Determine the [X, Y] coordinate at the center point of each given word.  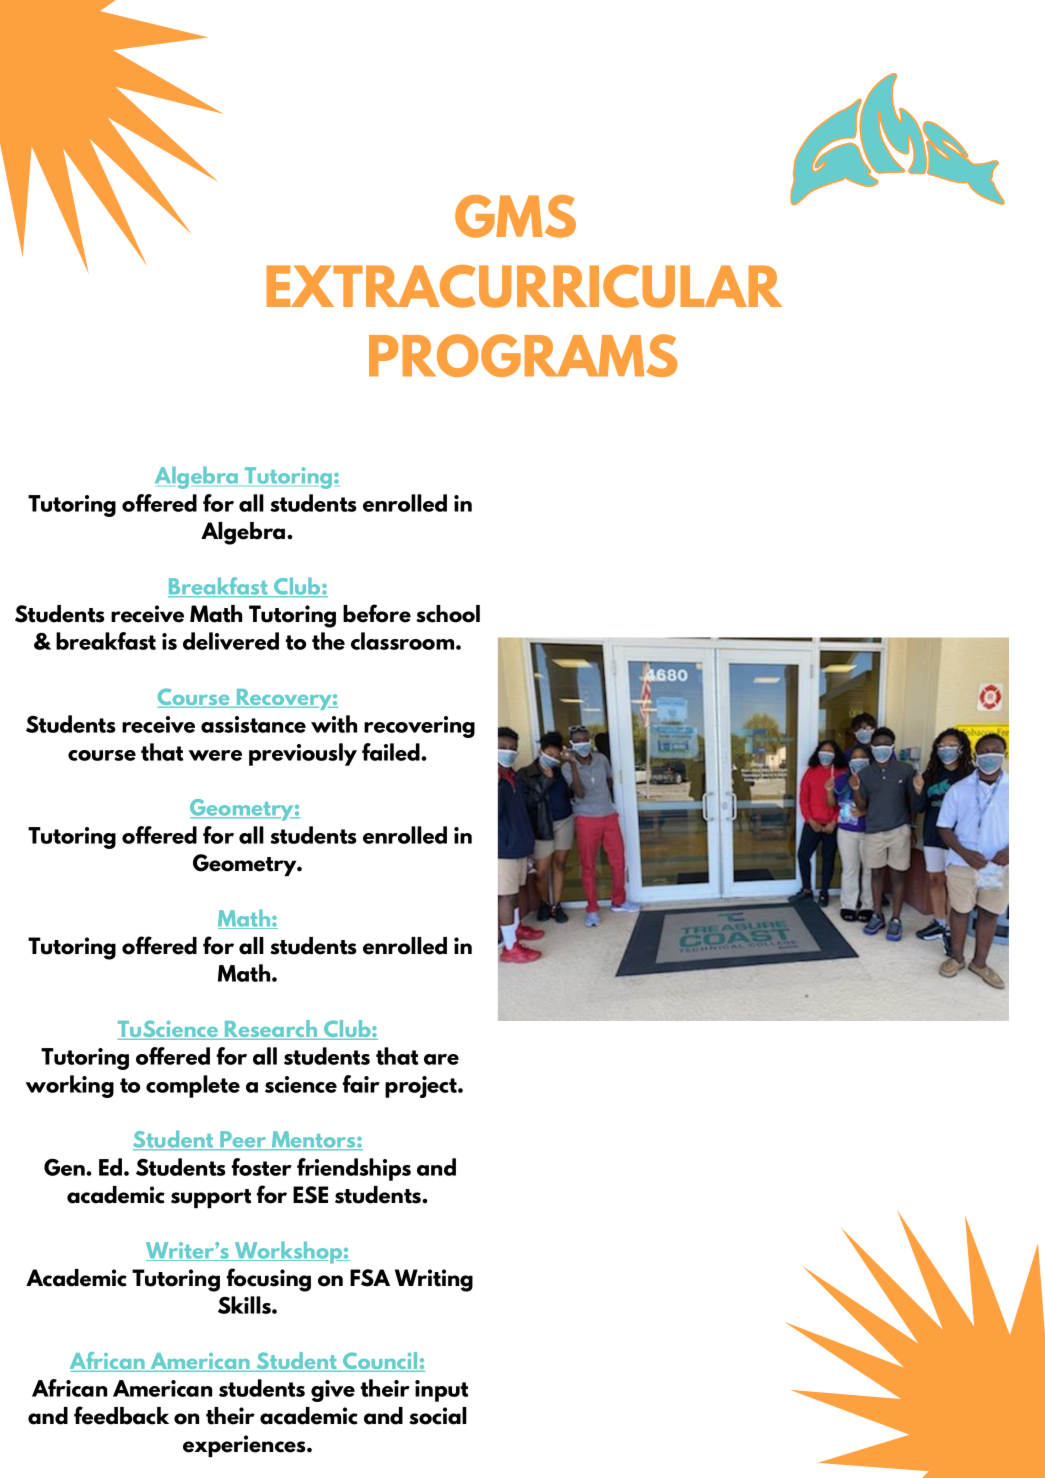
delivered [231, 641]
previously [303, 754]
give [333, 1391]
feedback [121, 1415]
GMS [515, 216]
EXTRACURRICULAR [524, 286]
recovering [419, 727]
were [215, 755]
